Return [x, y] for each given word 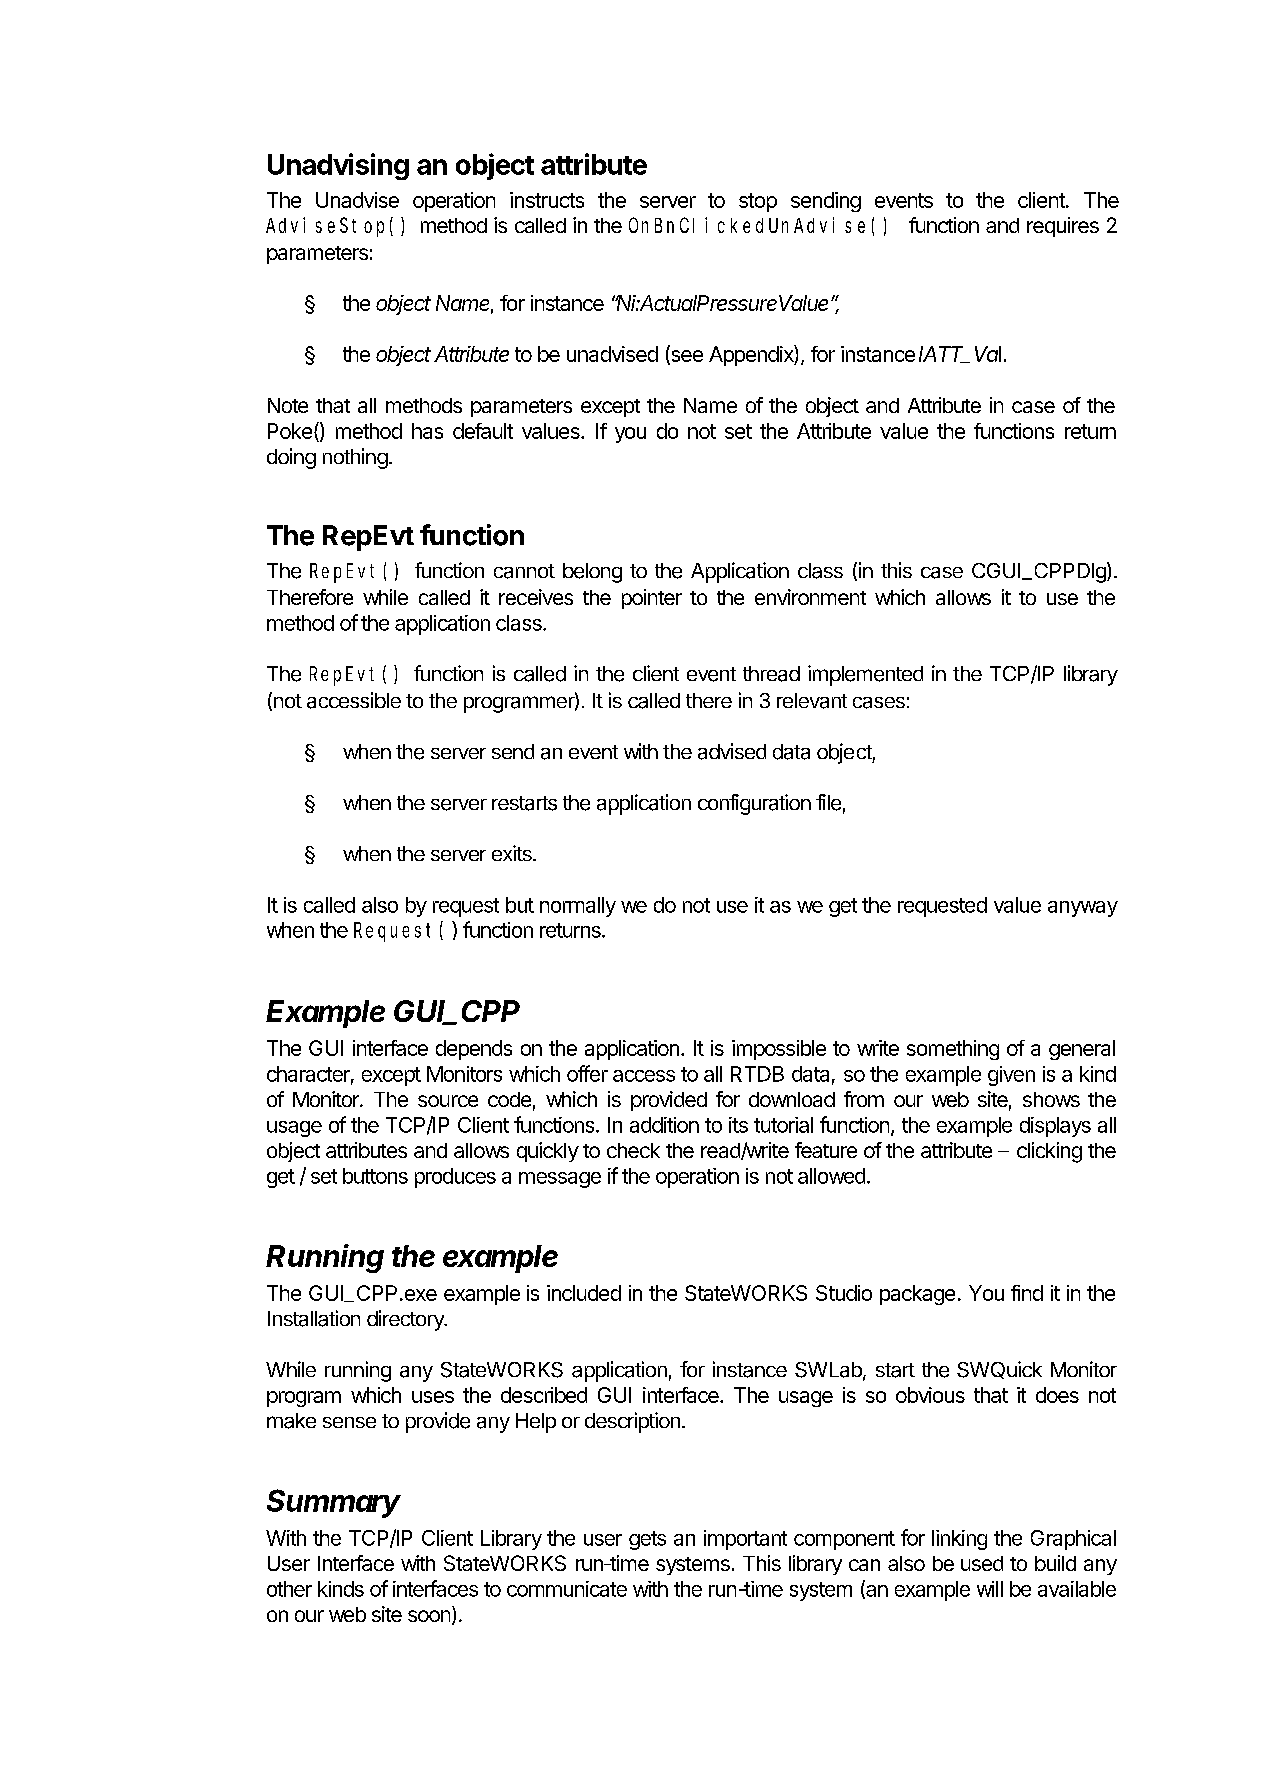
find [1027, 1293]
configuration [754, 804]
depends [474, 1050]
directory [406, 1320]
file [828, 802]
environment [810, 597]
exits [513, 853]
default [483, 431]
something [953, 1050]
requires [1063, 227]
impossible [779, 1050]
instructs [547, 200]
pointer [652, 599]
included [584, 1293]
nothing [355, 458]
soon [429, 1616]
